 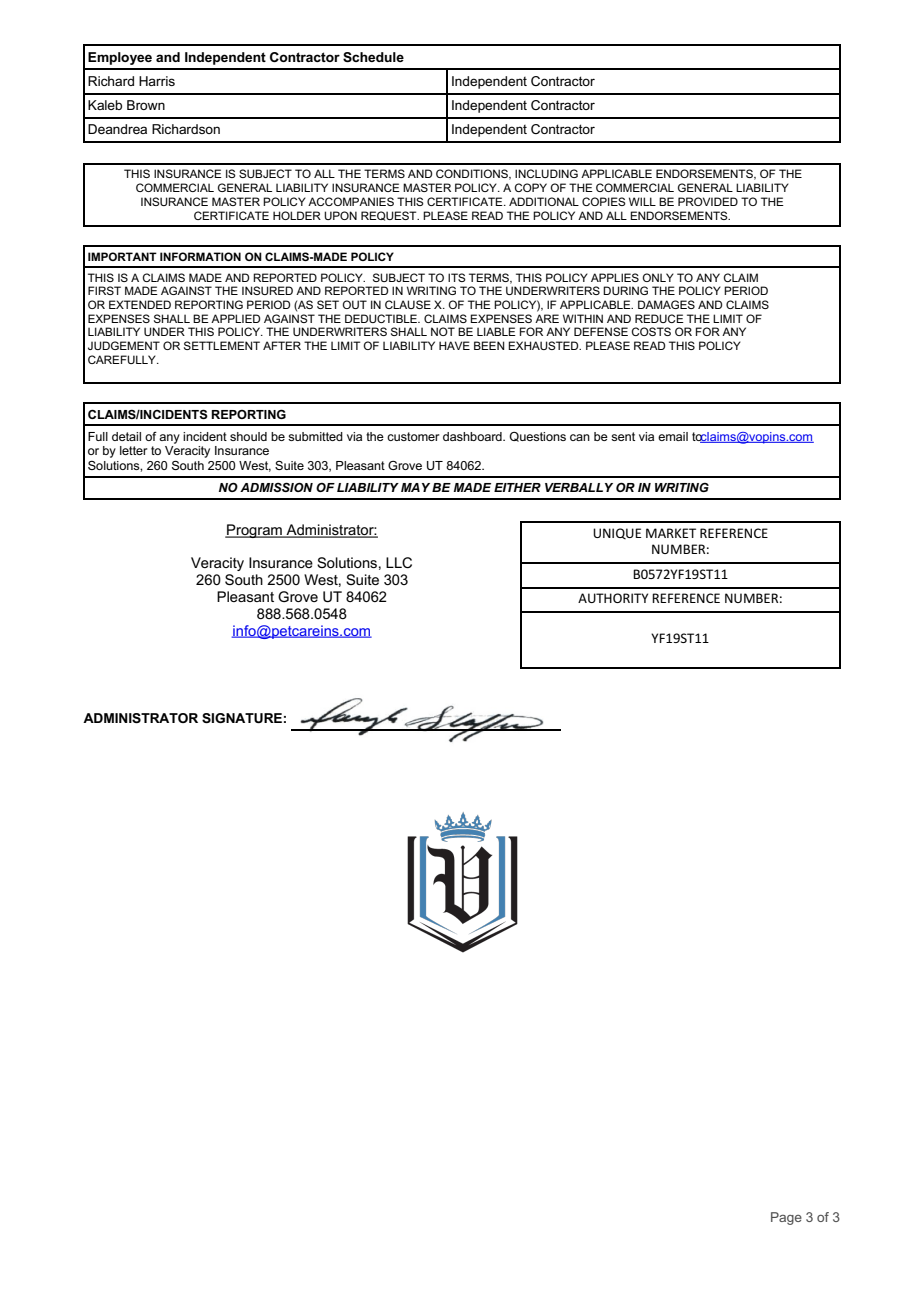 I want to click on UNIQUE, so click(x=617, y=533).
